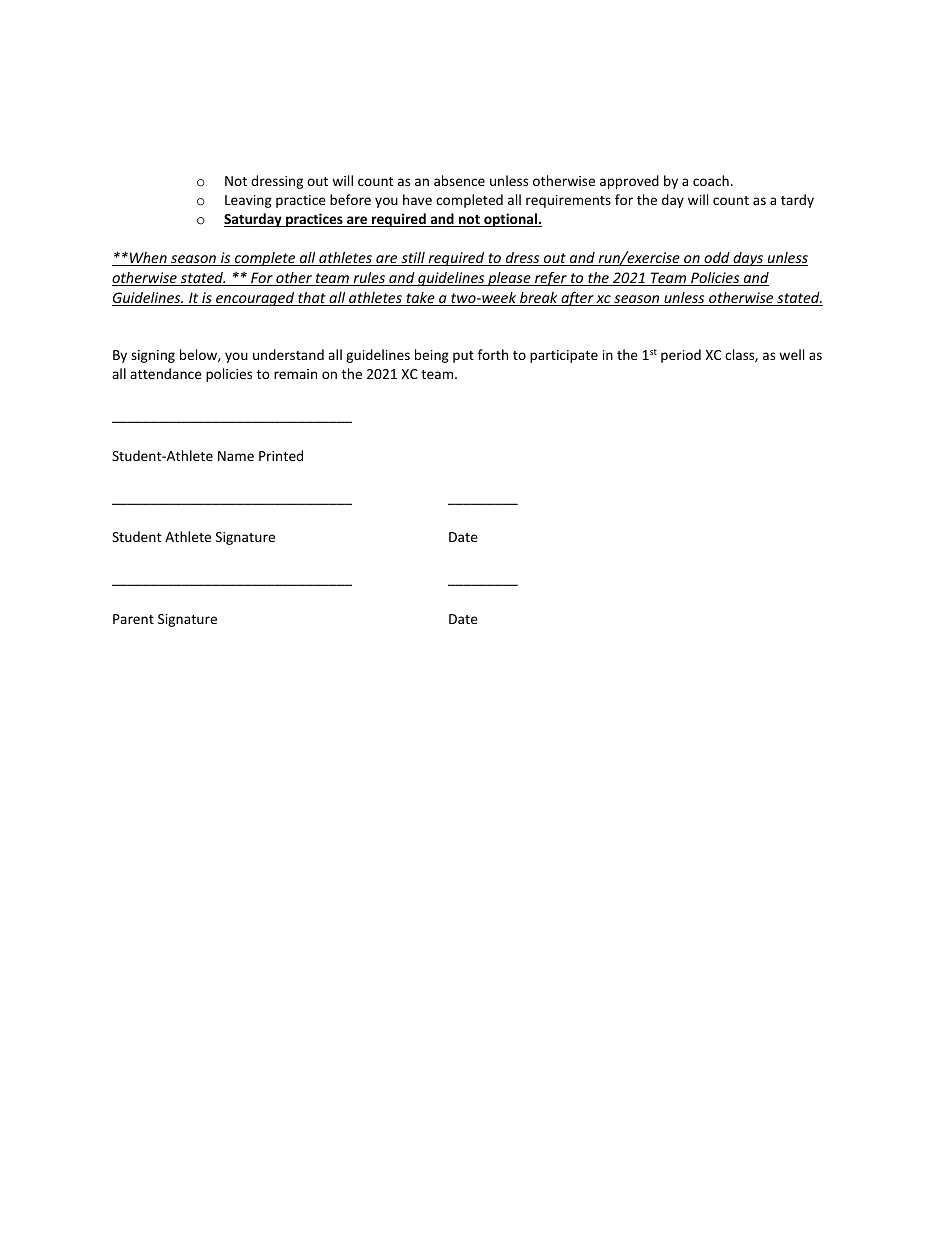 The height and width of the screenshot is (1233, 952). I want to click on Printed, so click(281, 455).
